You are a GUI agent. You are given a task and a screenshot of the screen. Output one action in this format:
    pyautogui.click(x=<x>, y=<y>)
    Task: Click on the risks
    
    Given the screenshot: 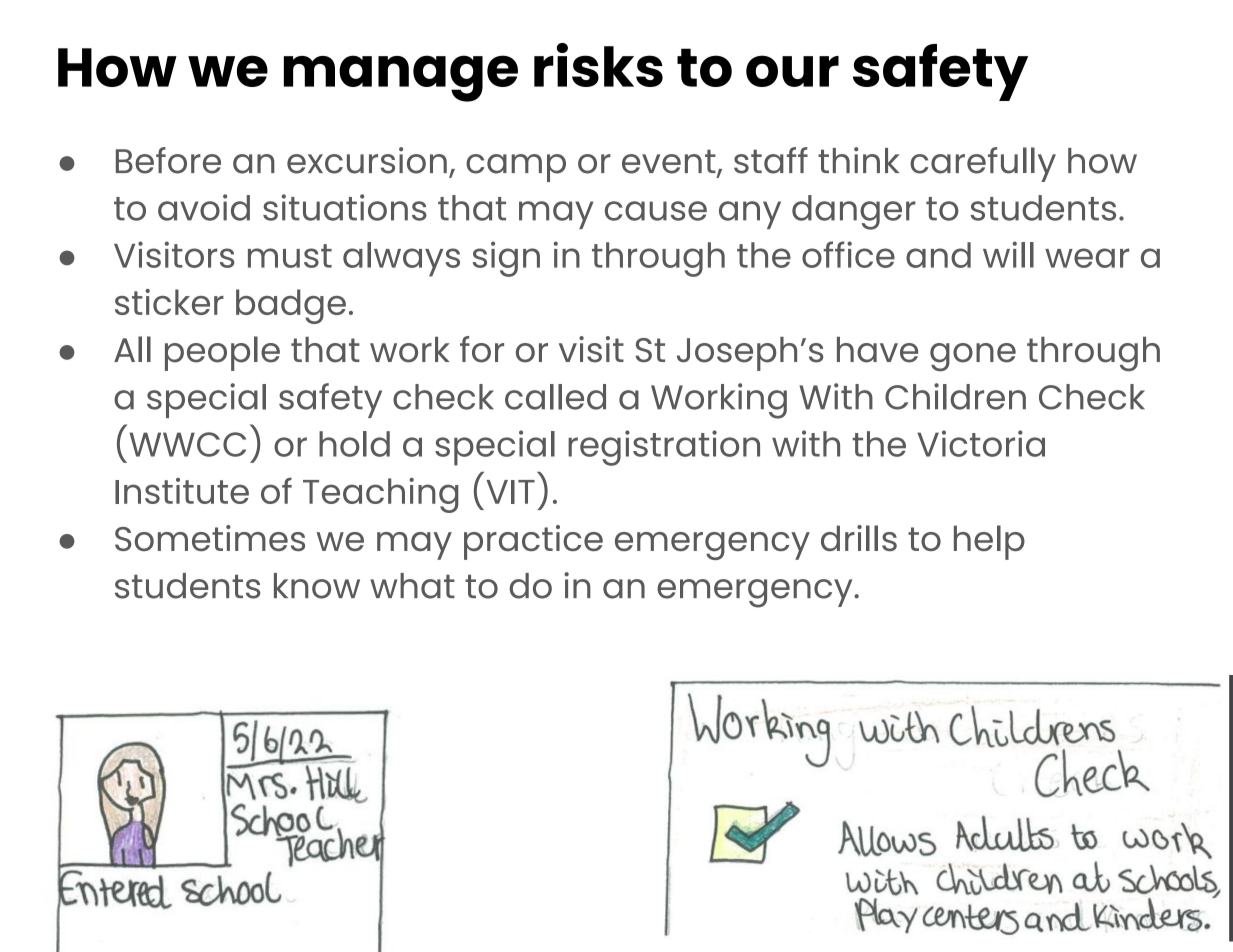 What is the action you would take?
    pyautogui.click(x=598, y=65)
